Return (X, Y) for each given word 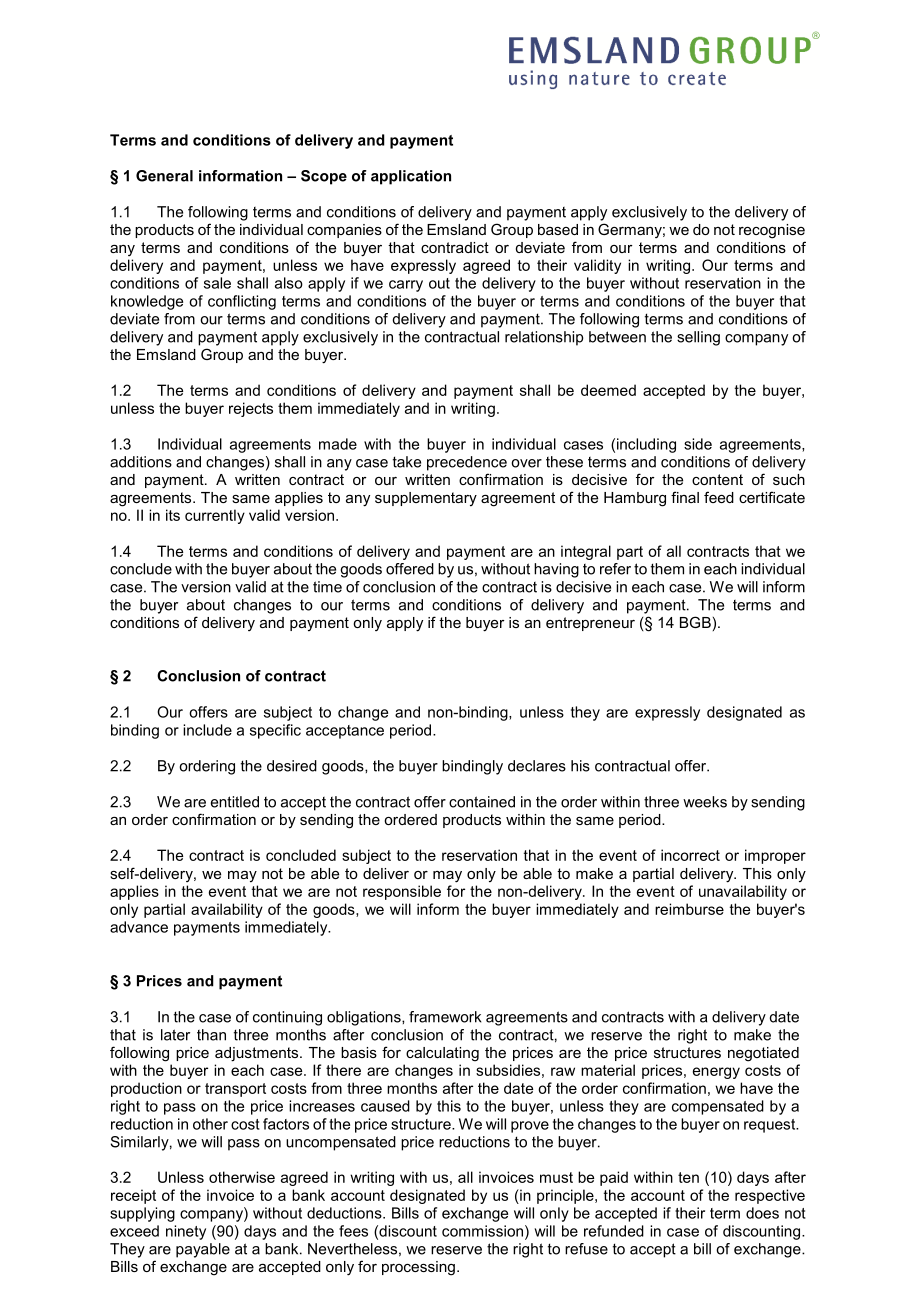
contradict (455, 247)
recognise (772, 231)
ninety (186, 1232)
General (164, 176)
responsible (402, 892)
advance (139, 927)
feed (719, 497)
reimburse (689, 909)
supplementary (426, 499)
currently (215, 516)
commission (482, 1231)
